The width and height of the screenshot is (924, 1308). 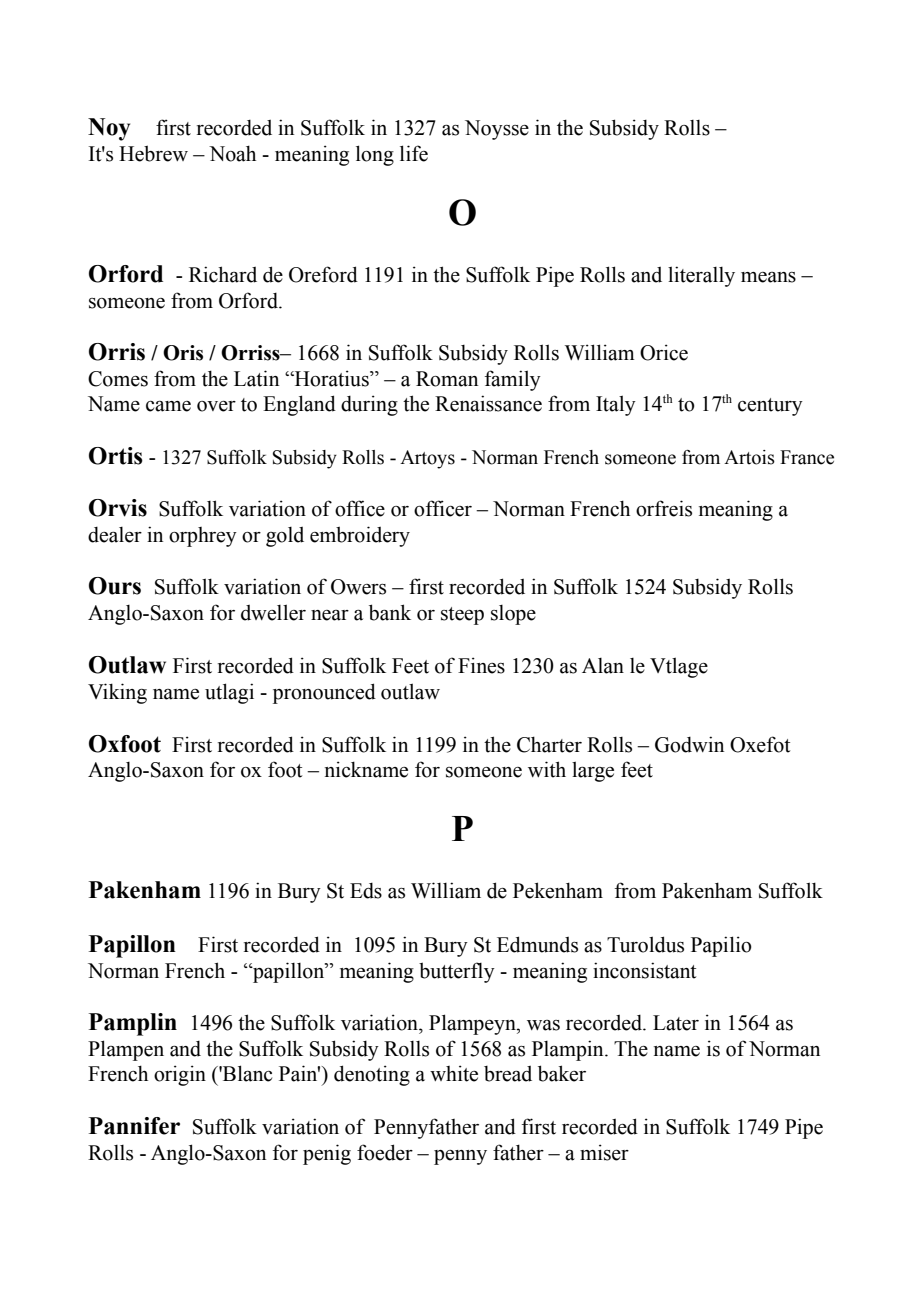 I want to click on Renaissance, so click(x=488, y=403).
